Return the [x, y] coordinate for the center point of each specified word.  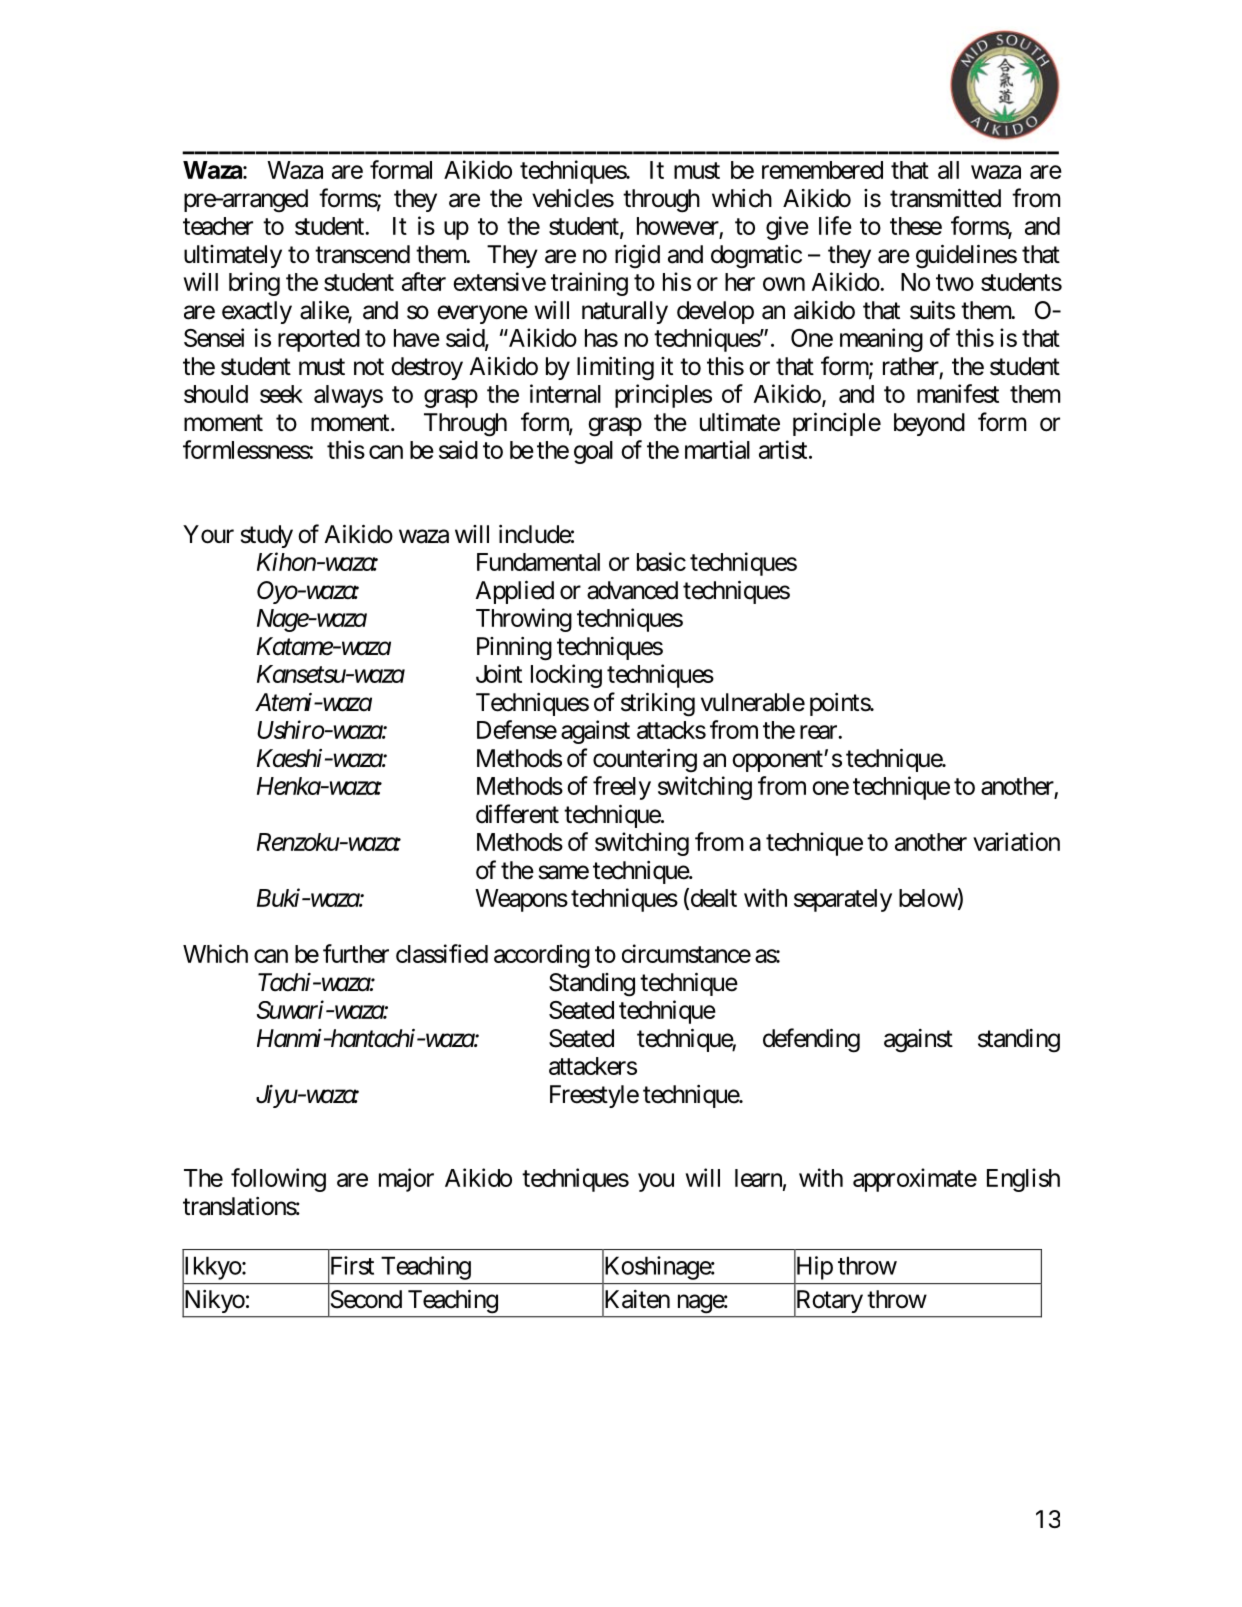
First [351, 1266]
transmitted [945, 198]
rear [819, 732]
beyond [929, 424]
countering [645, 761]
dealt [712, 898]
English [1023, 1180]
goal [593, 452]
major [406, 1180]
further [356, 953]
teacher [218, 226]
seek [281, 394]
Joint [499, 673]
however [678, 227]
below [928, 898]
